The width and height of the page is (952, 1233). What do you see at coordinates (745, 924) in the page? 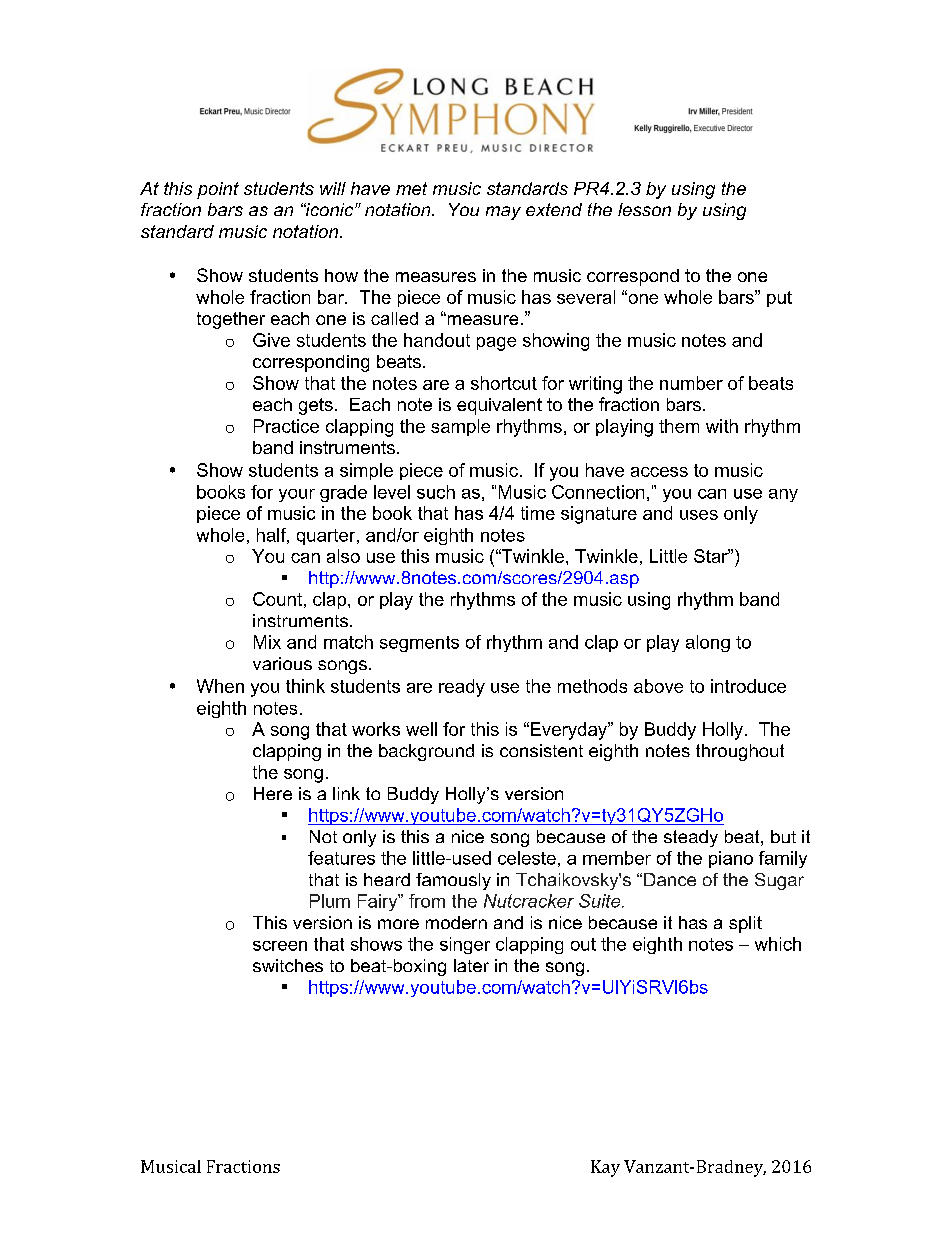
I see `split` at bounding box center [745, 924].
